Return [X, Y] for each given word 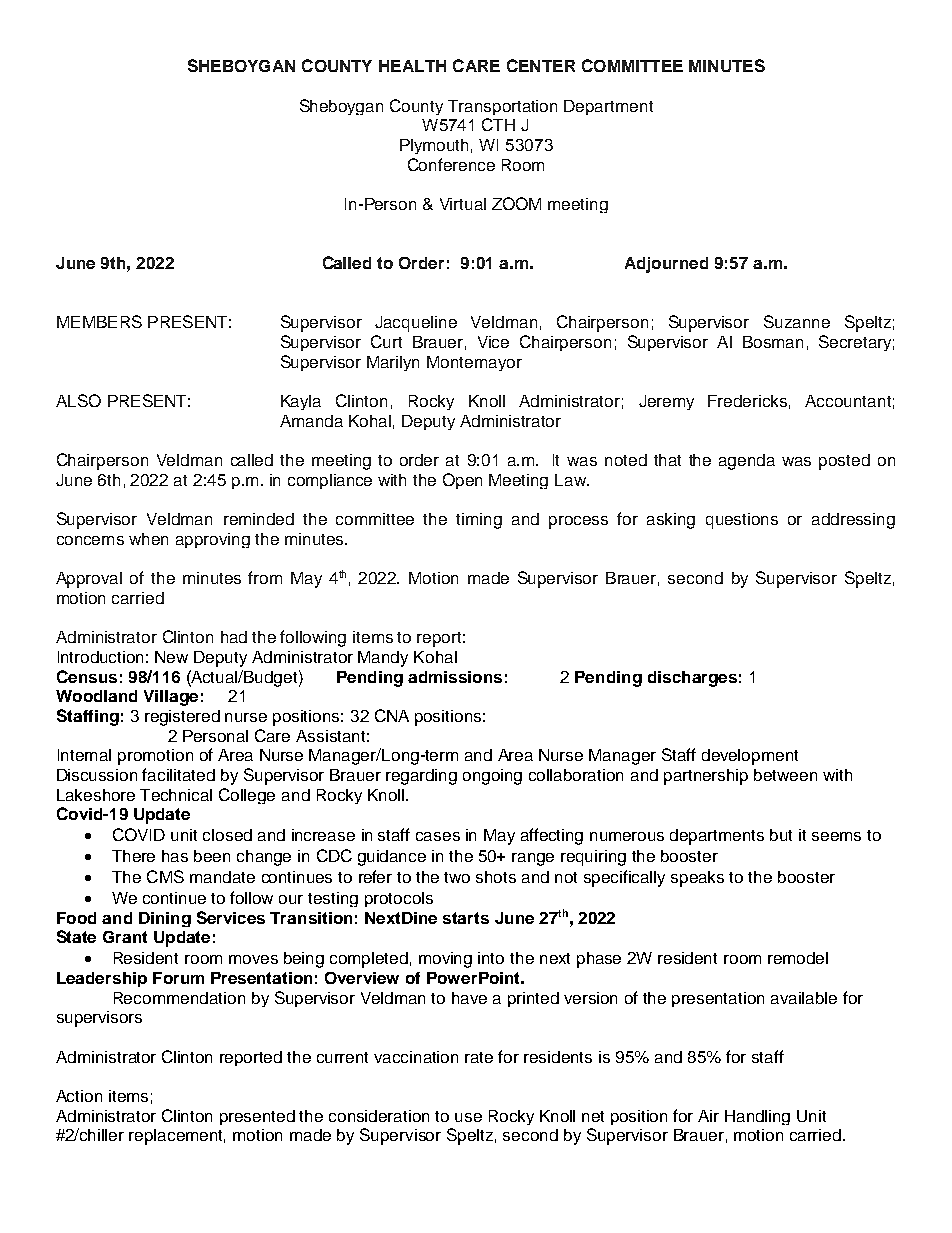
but [781, 835]
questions [742, 521]
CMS [165, 876]
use [468, 1117]
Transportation [502, 107]
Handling [757, 1117]
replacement [177, 1137]
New [171, 657]
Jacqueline [416, 324]
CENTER [541, 65]
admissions [455, 677]
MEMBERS [99, 321]
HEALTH [412, 66]
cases [438, 836]
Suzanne [797, 321]
